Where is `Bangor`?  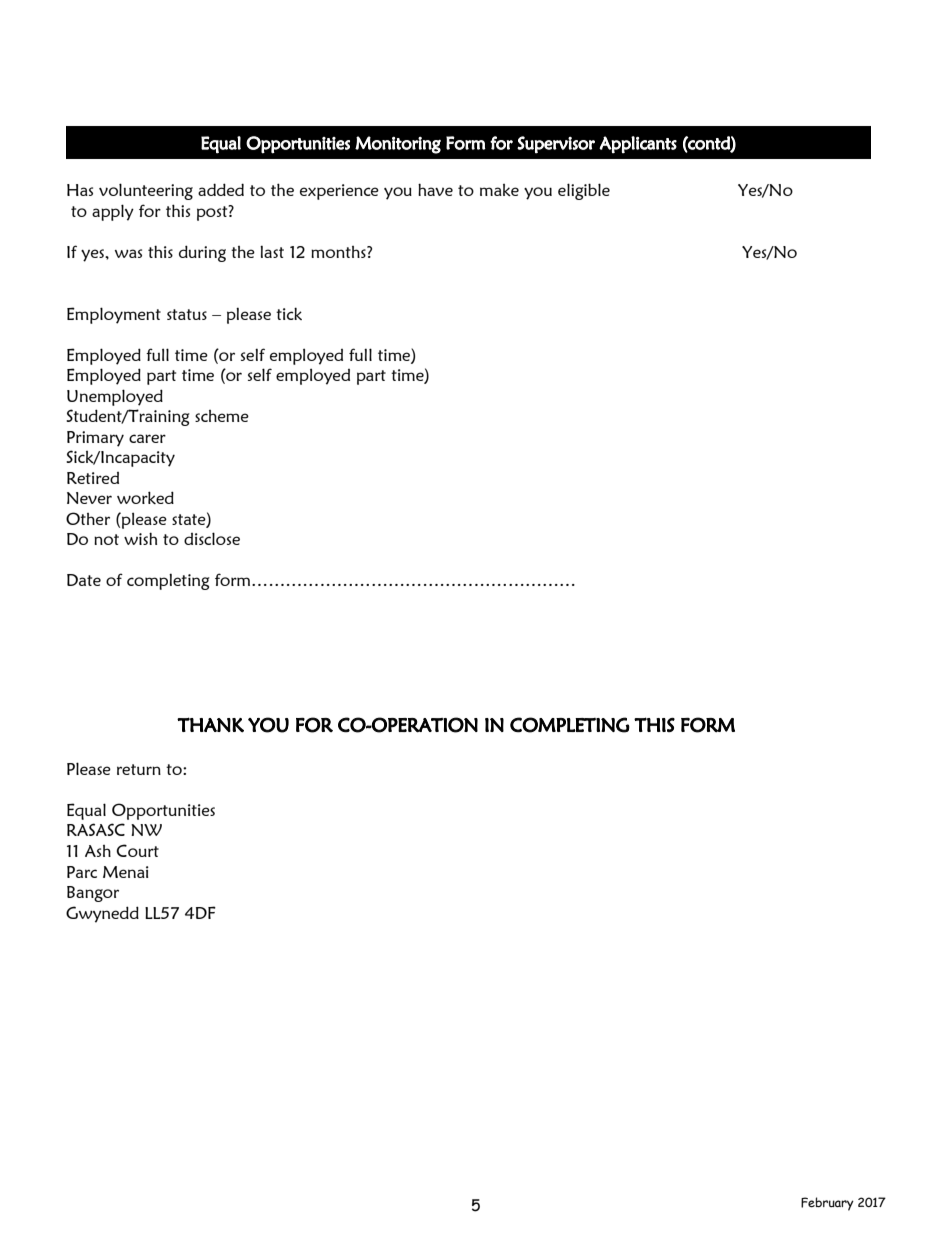
Bangor is located at coordinates (93, 894).
